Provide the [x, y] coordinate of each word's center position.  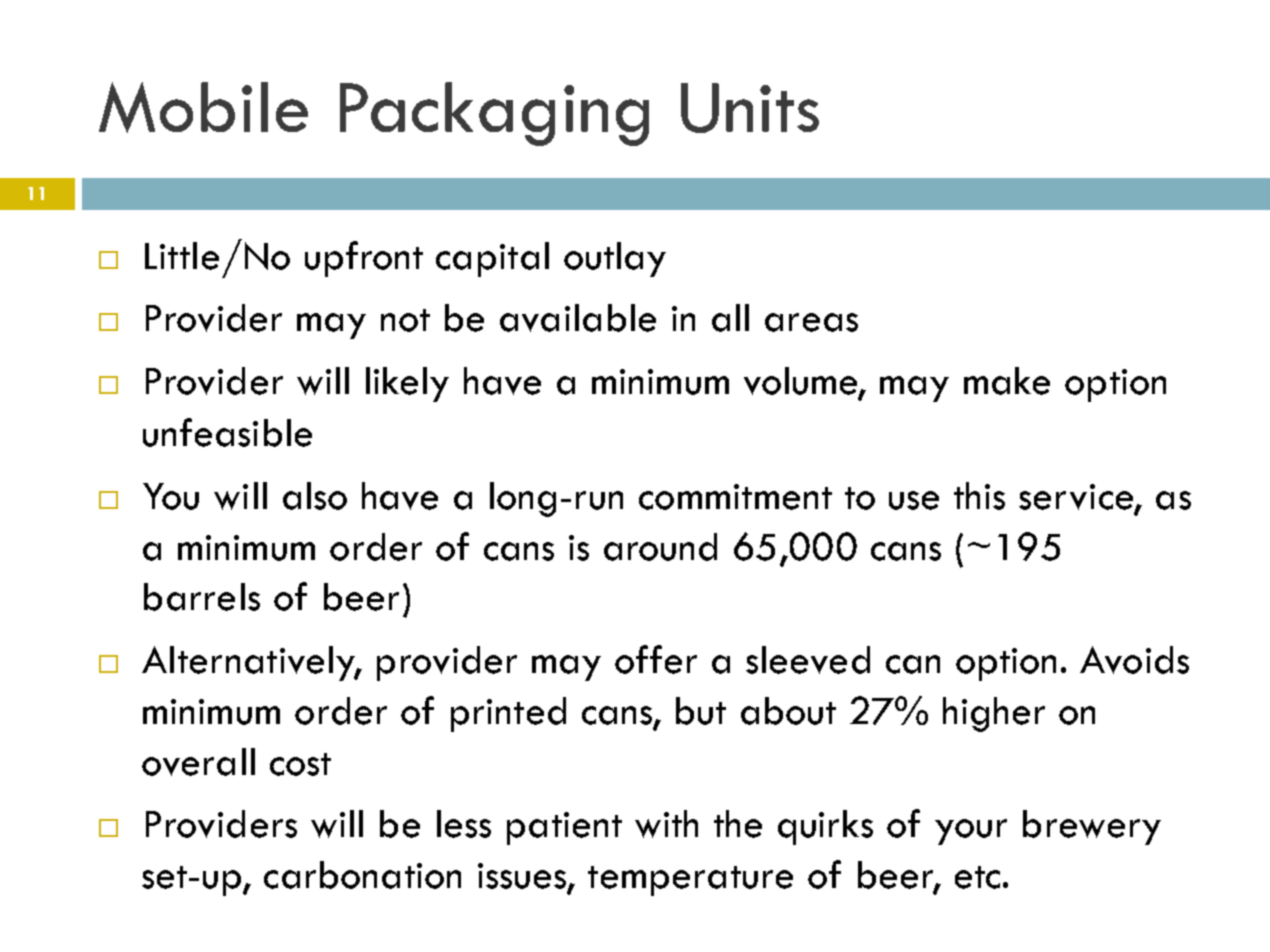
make [1007, 381]
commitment [735, 497]
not [405, 320]
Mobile [203, 107]
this [979, 496]
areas [811, 322]
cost [300, 764]
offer [656, 659]
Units [750, 108]
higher [994, 714]
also [315, 496]
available [578, 318]
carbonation [362, 875]
